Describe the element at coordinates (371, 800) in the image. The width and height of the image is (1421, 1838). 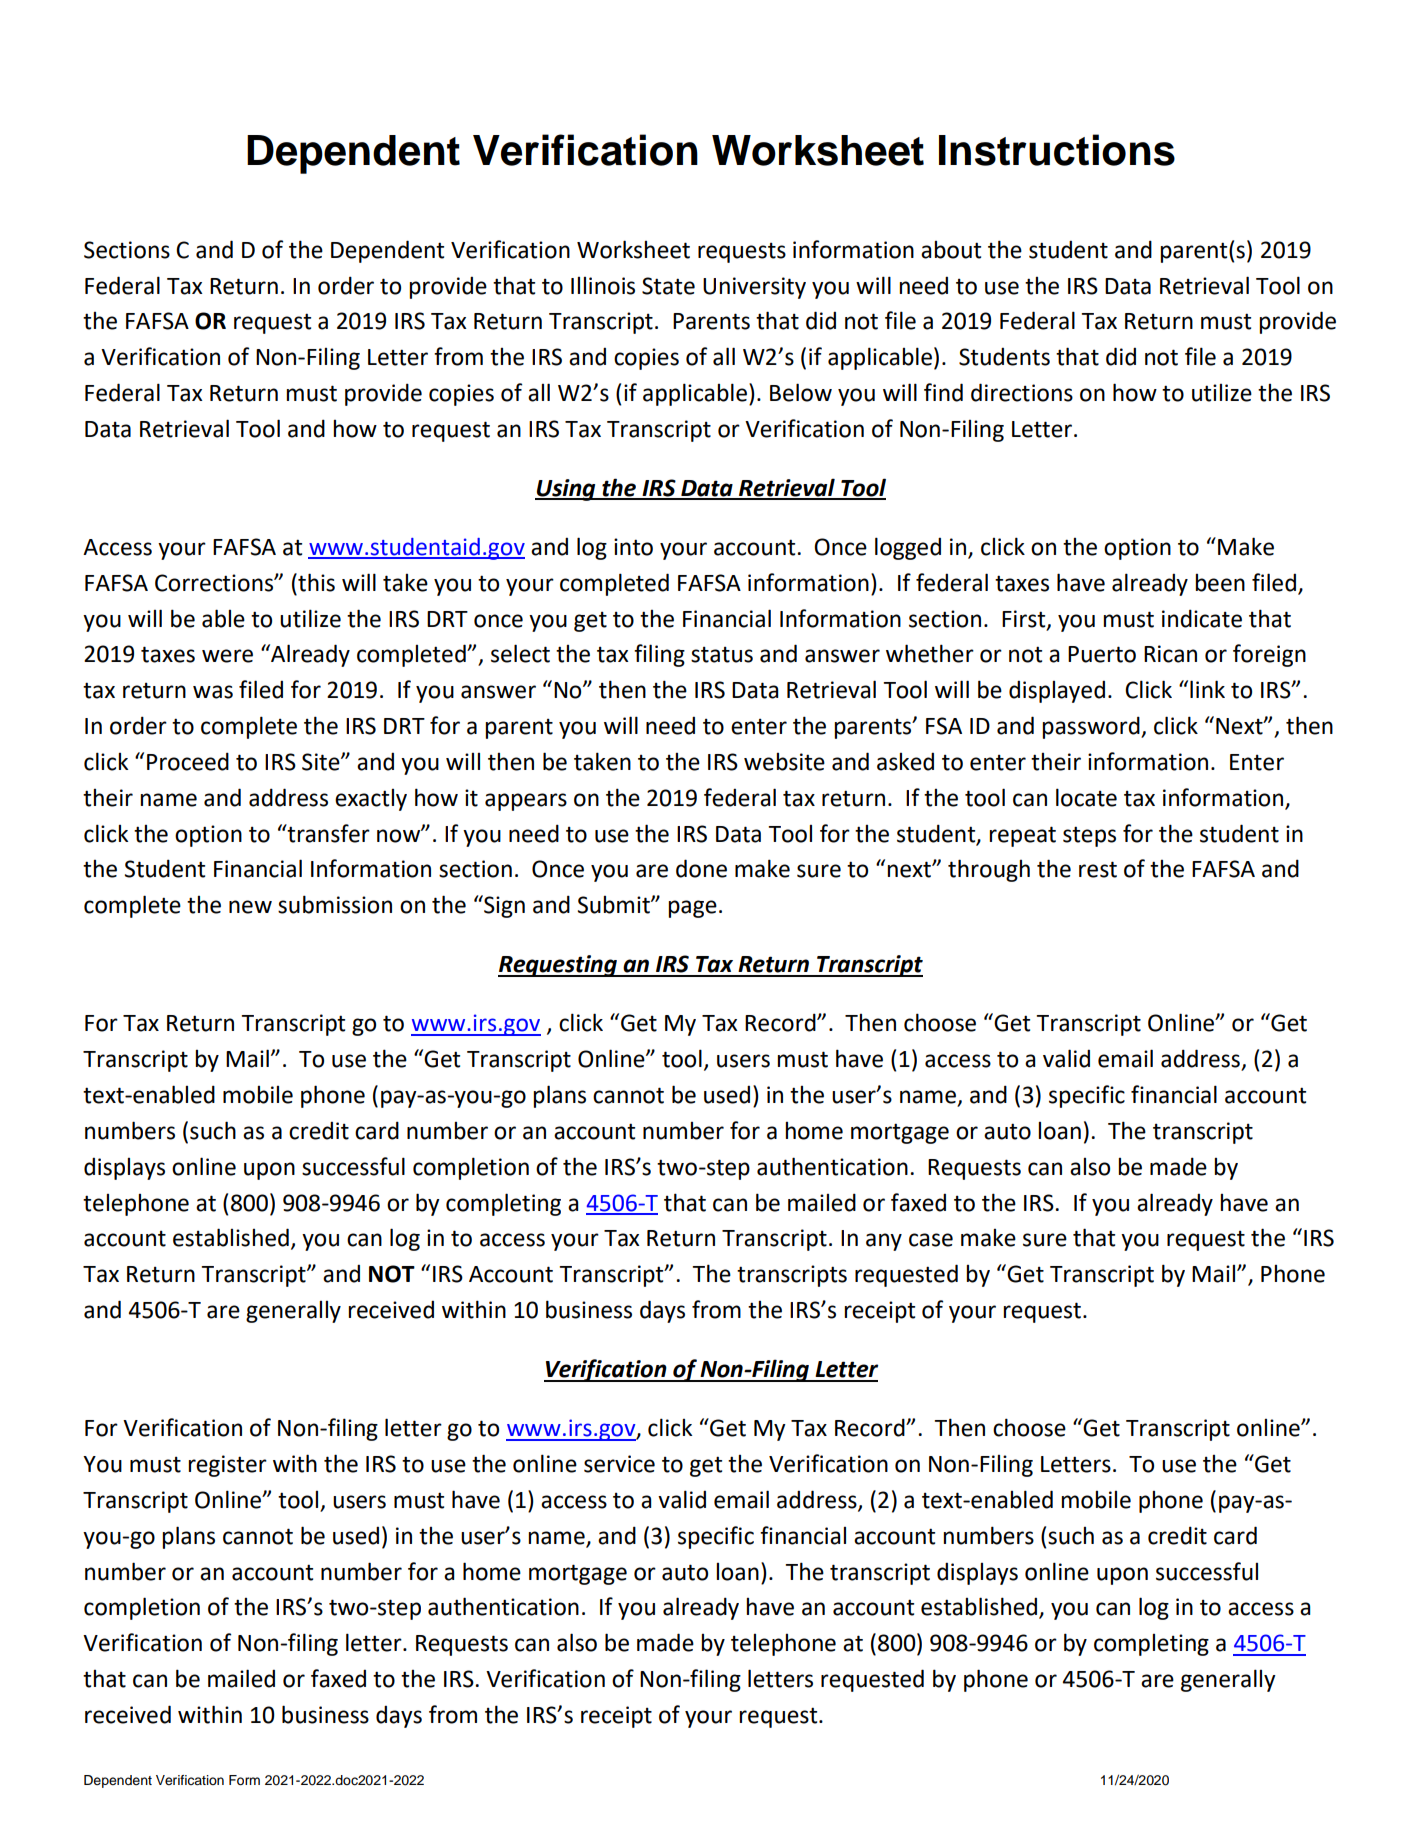
I see `exactly` at that location.
